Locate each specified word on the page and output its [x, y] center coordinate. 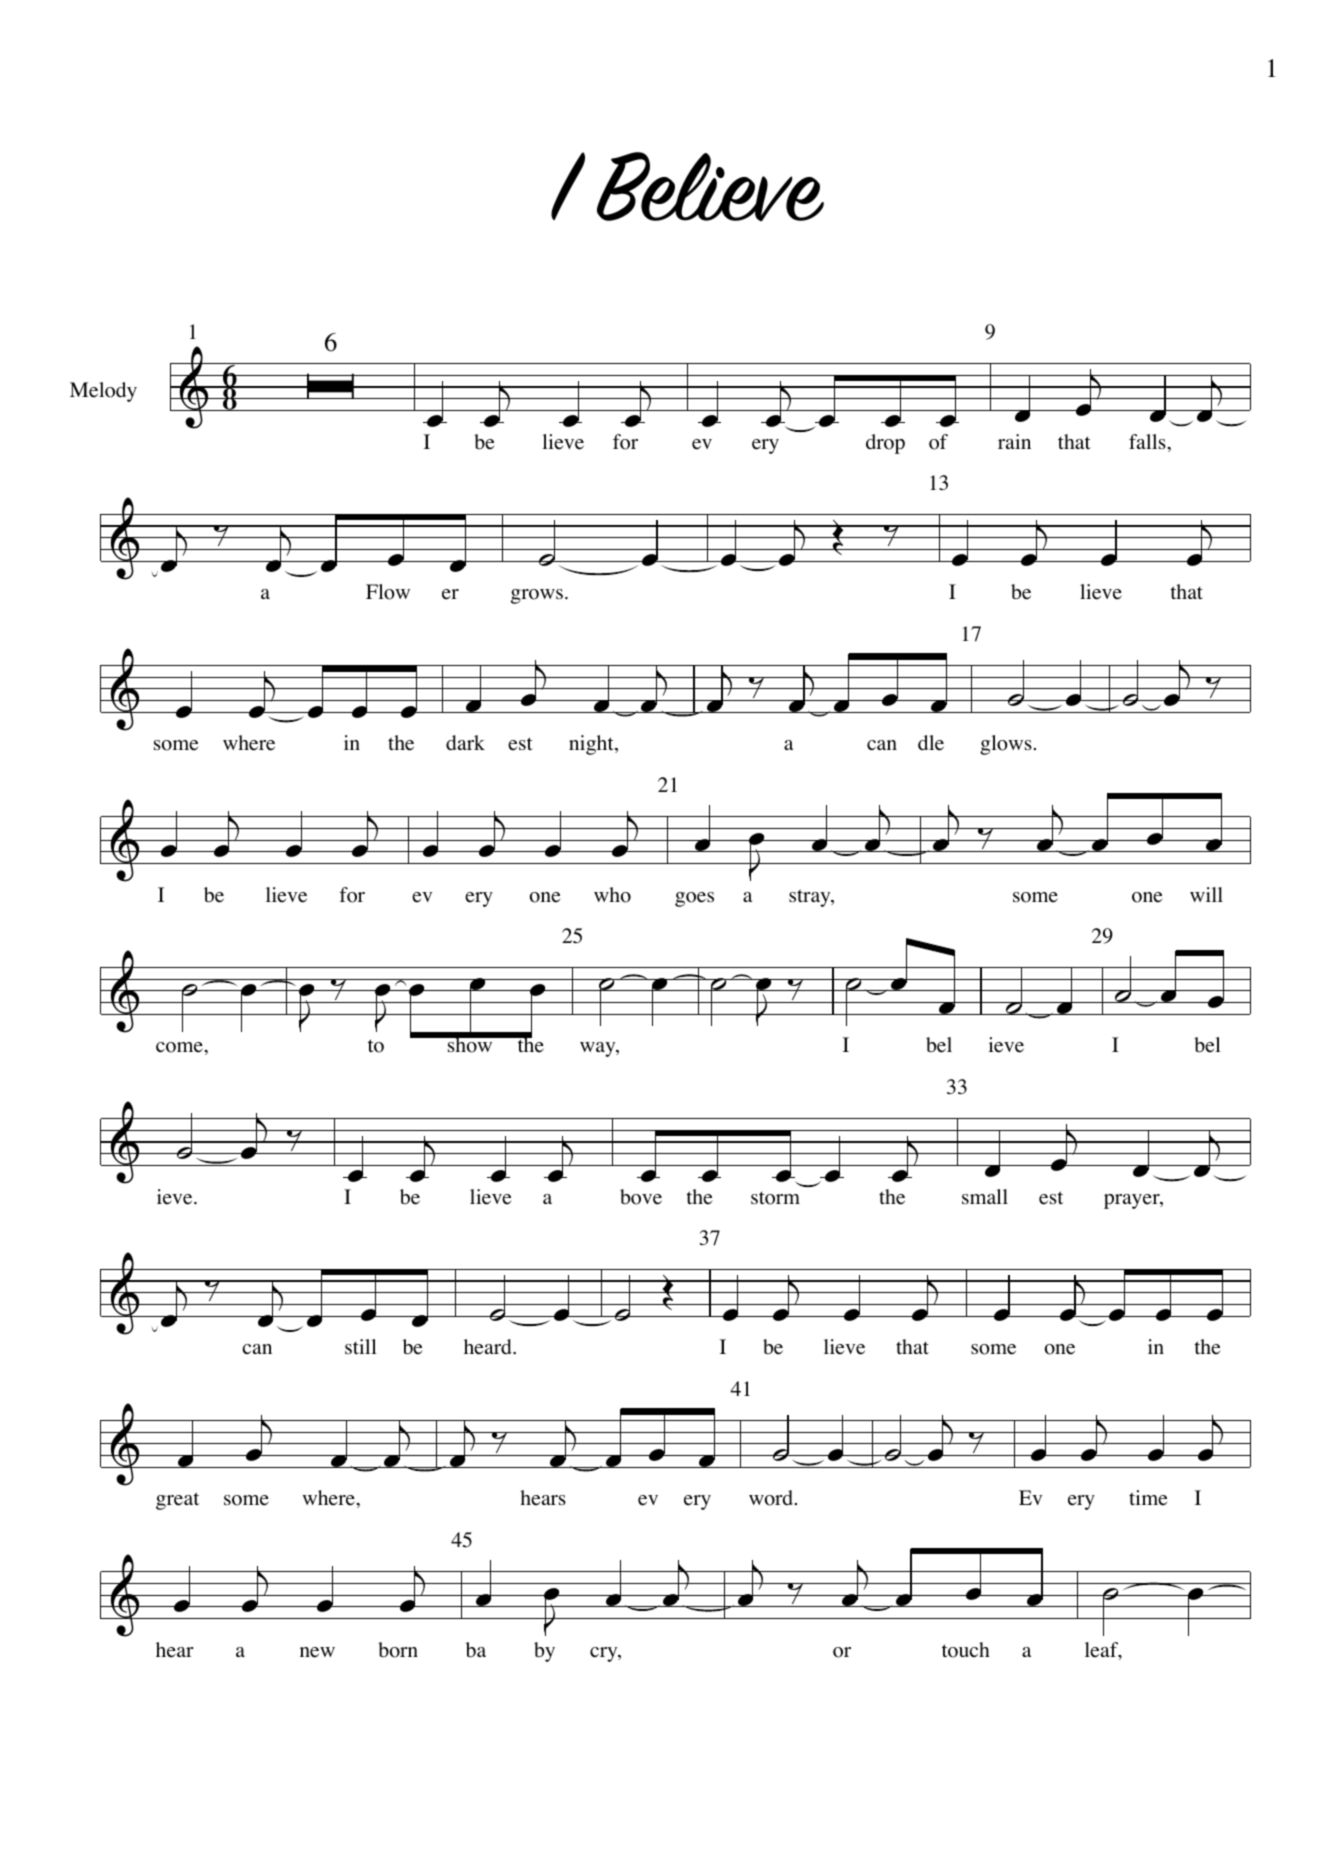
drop [885, 444]
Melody [103, 392]
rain [1014, 441]
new [317, 1652]
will [1206, 894]
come [180, 1047]
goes [694, 899]
